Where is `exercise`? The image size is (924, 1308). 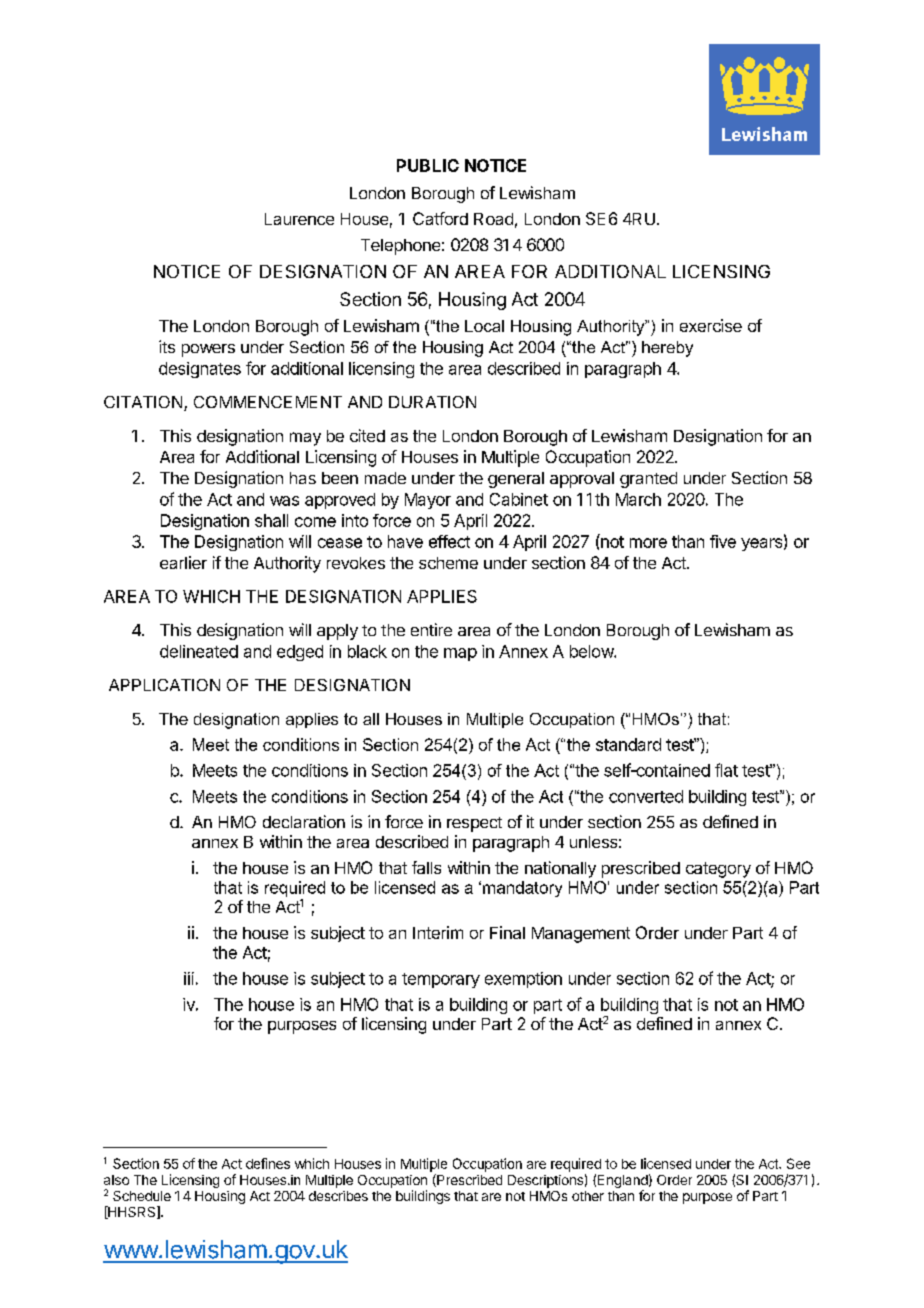 exercise is located at coordinates (711, 325).
